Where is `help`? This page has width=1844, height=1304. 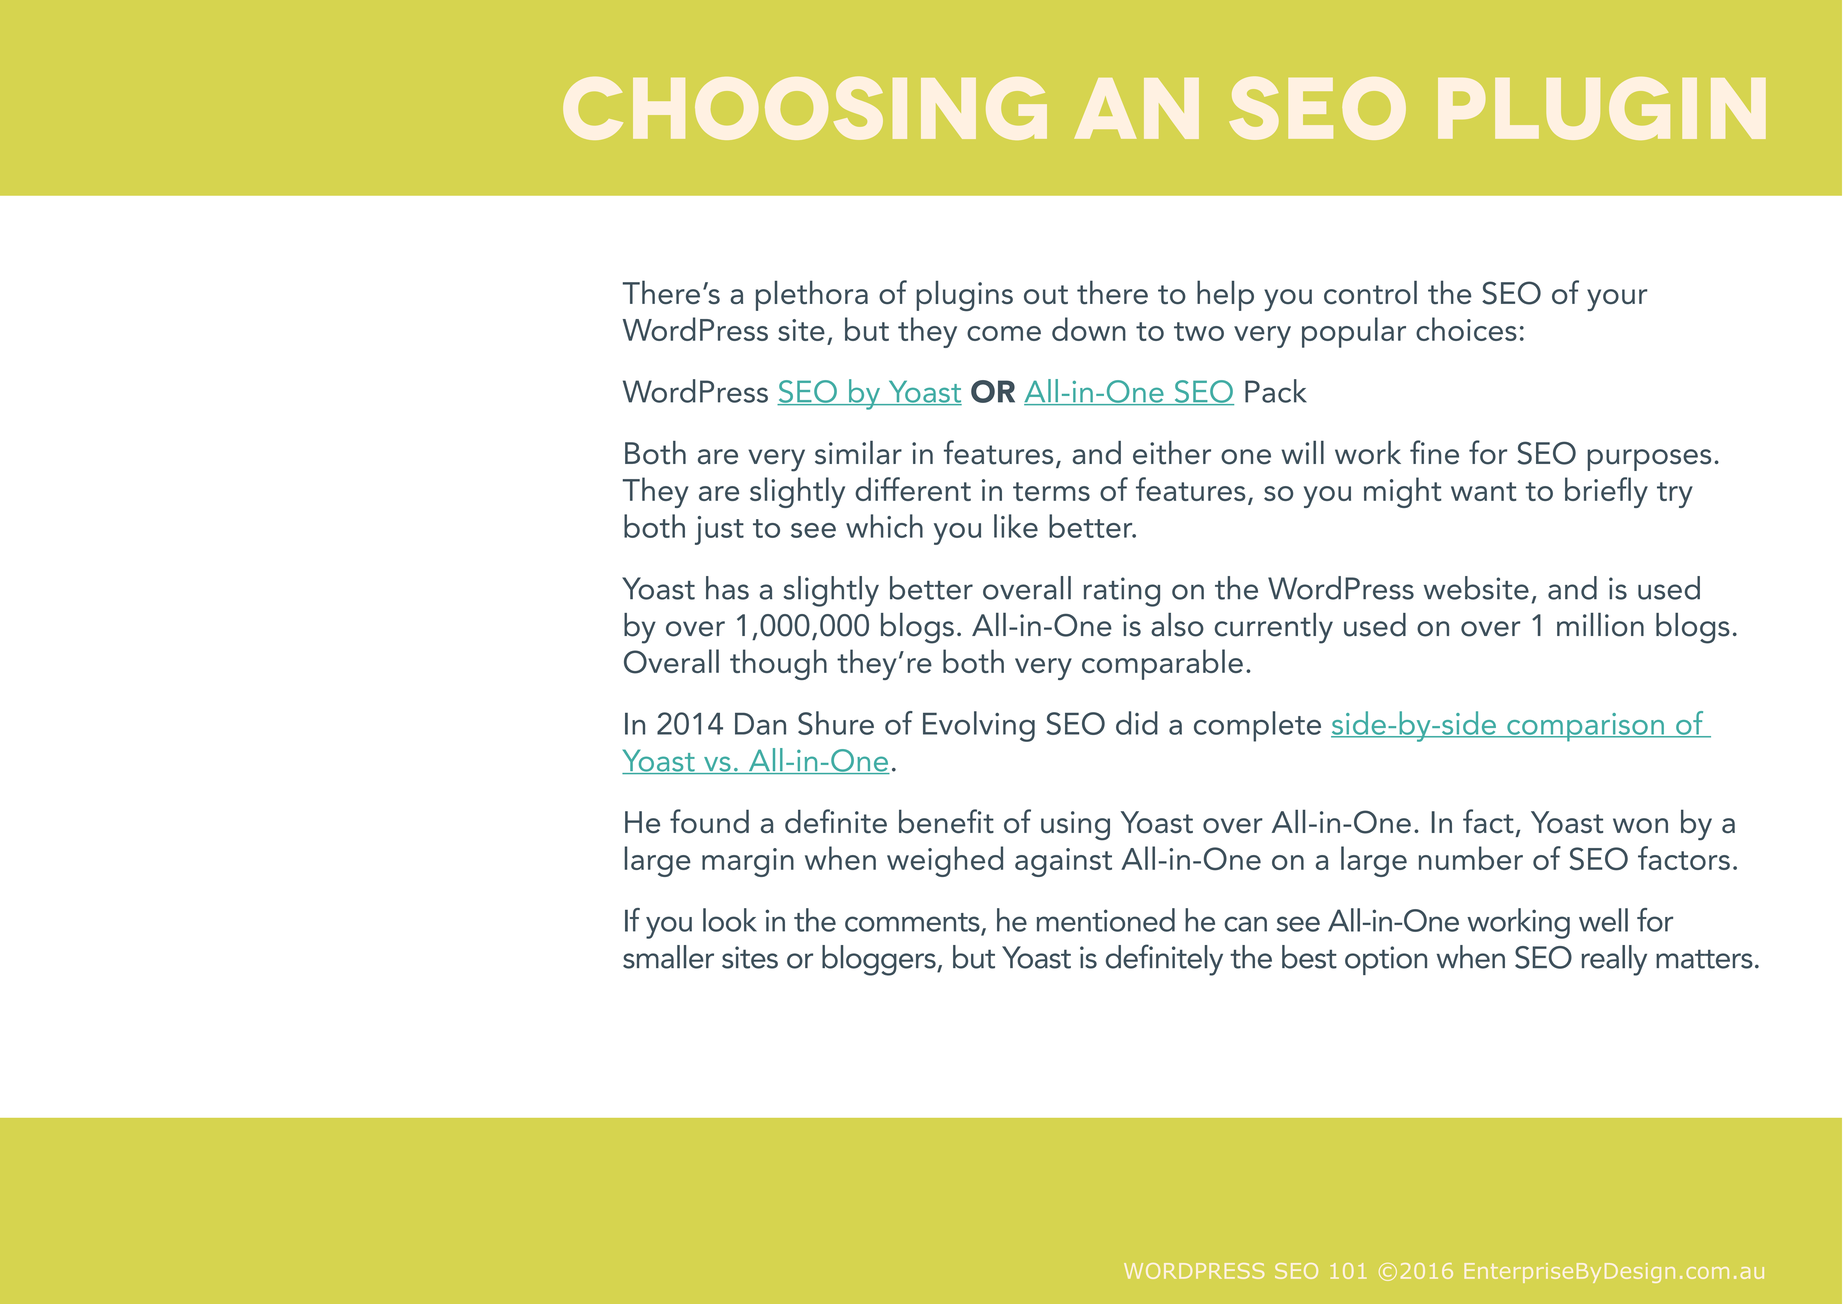
help is located at coordinates (1225, 295).
